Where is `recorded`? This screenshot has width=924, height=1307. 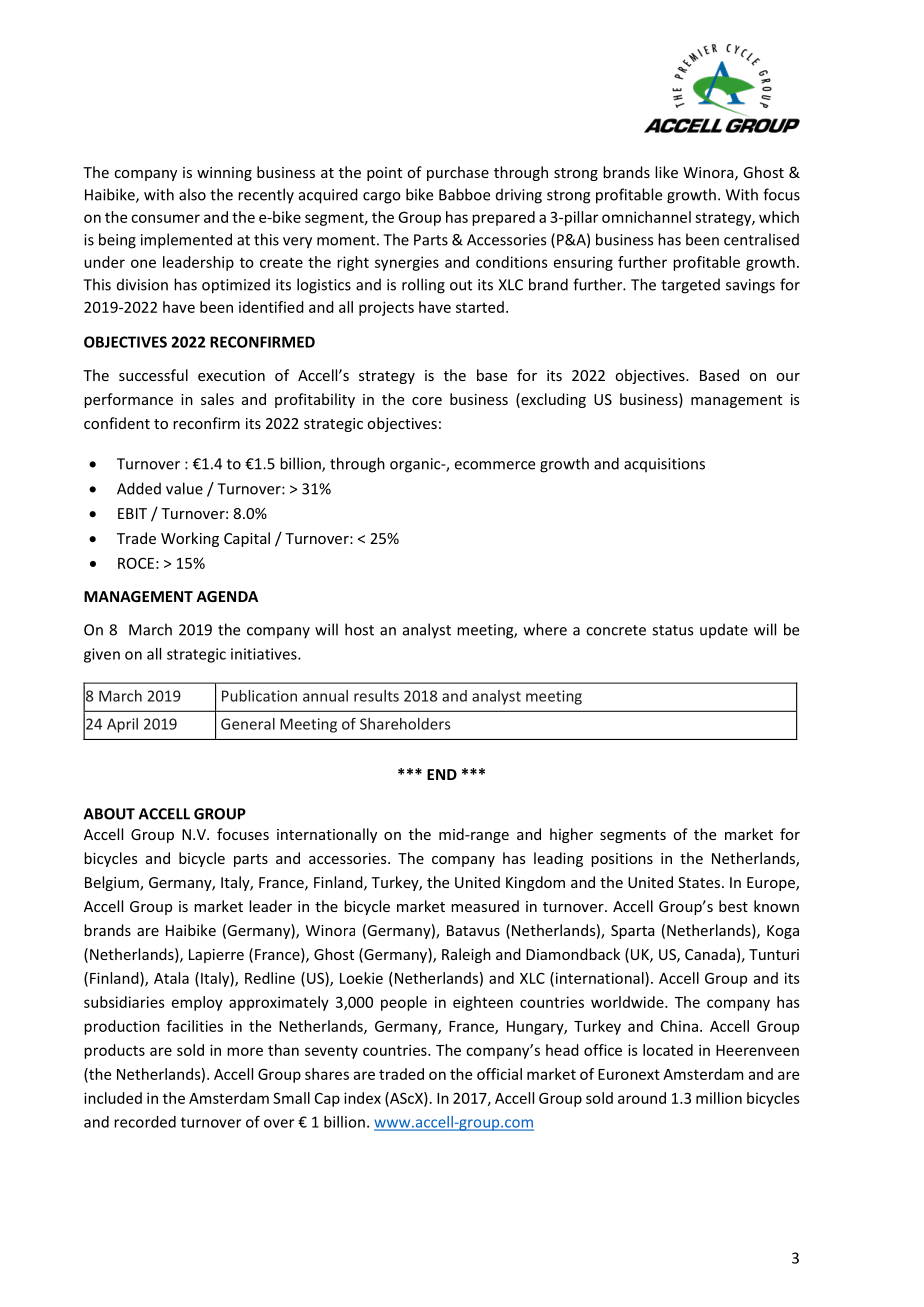
recorded is located at coordinates (145, 1122).
